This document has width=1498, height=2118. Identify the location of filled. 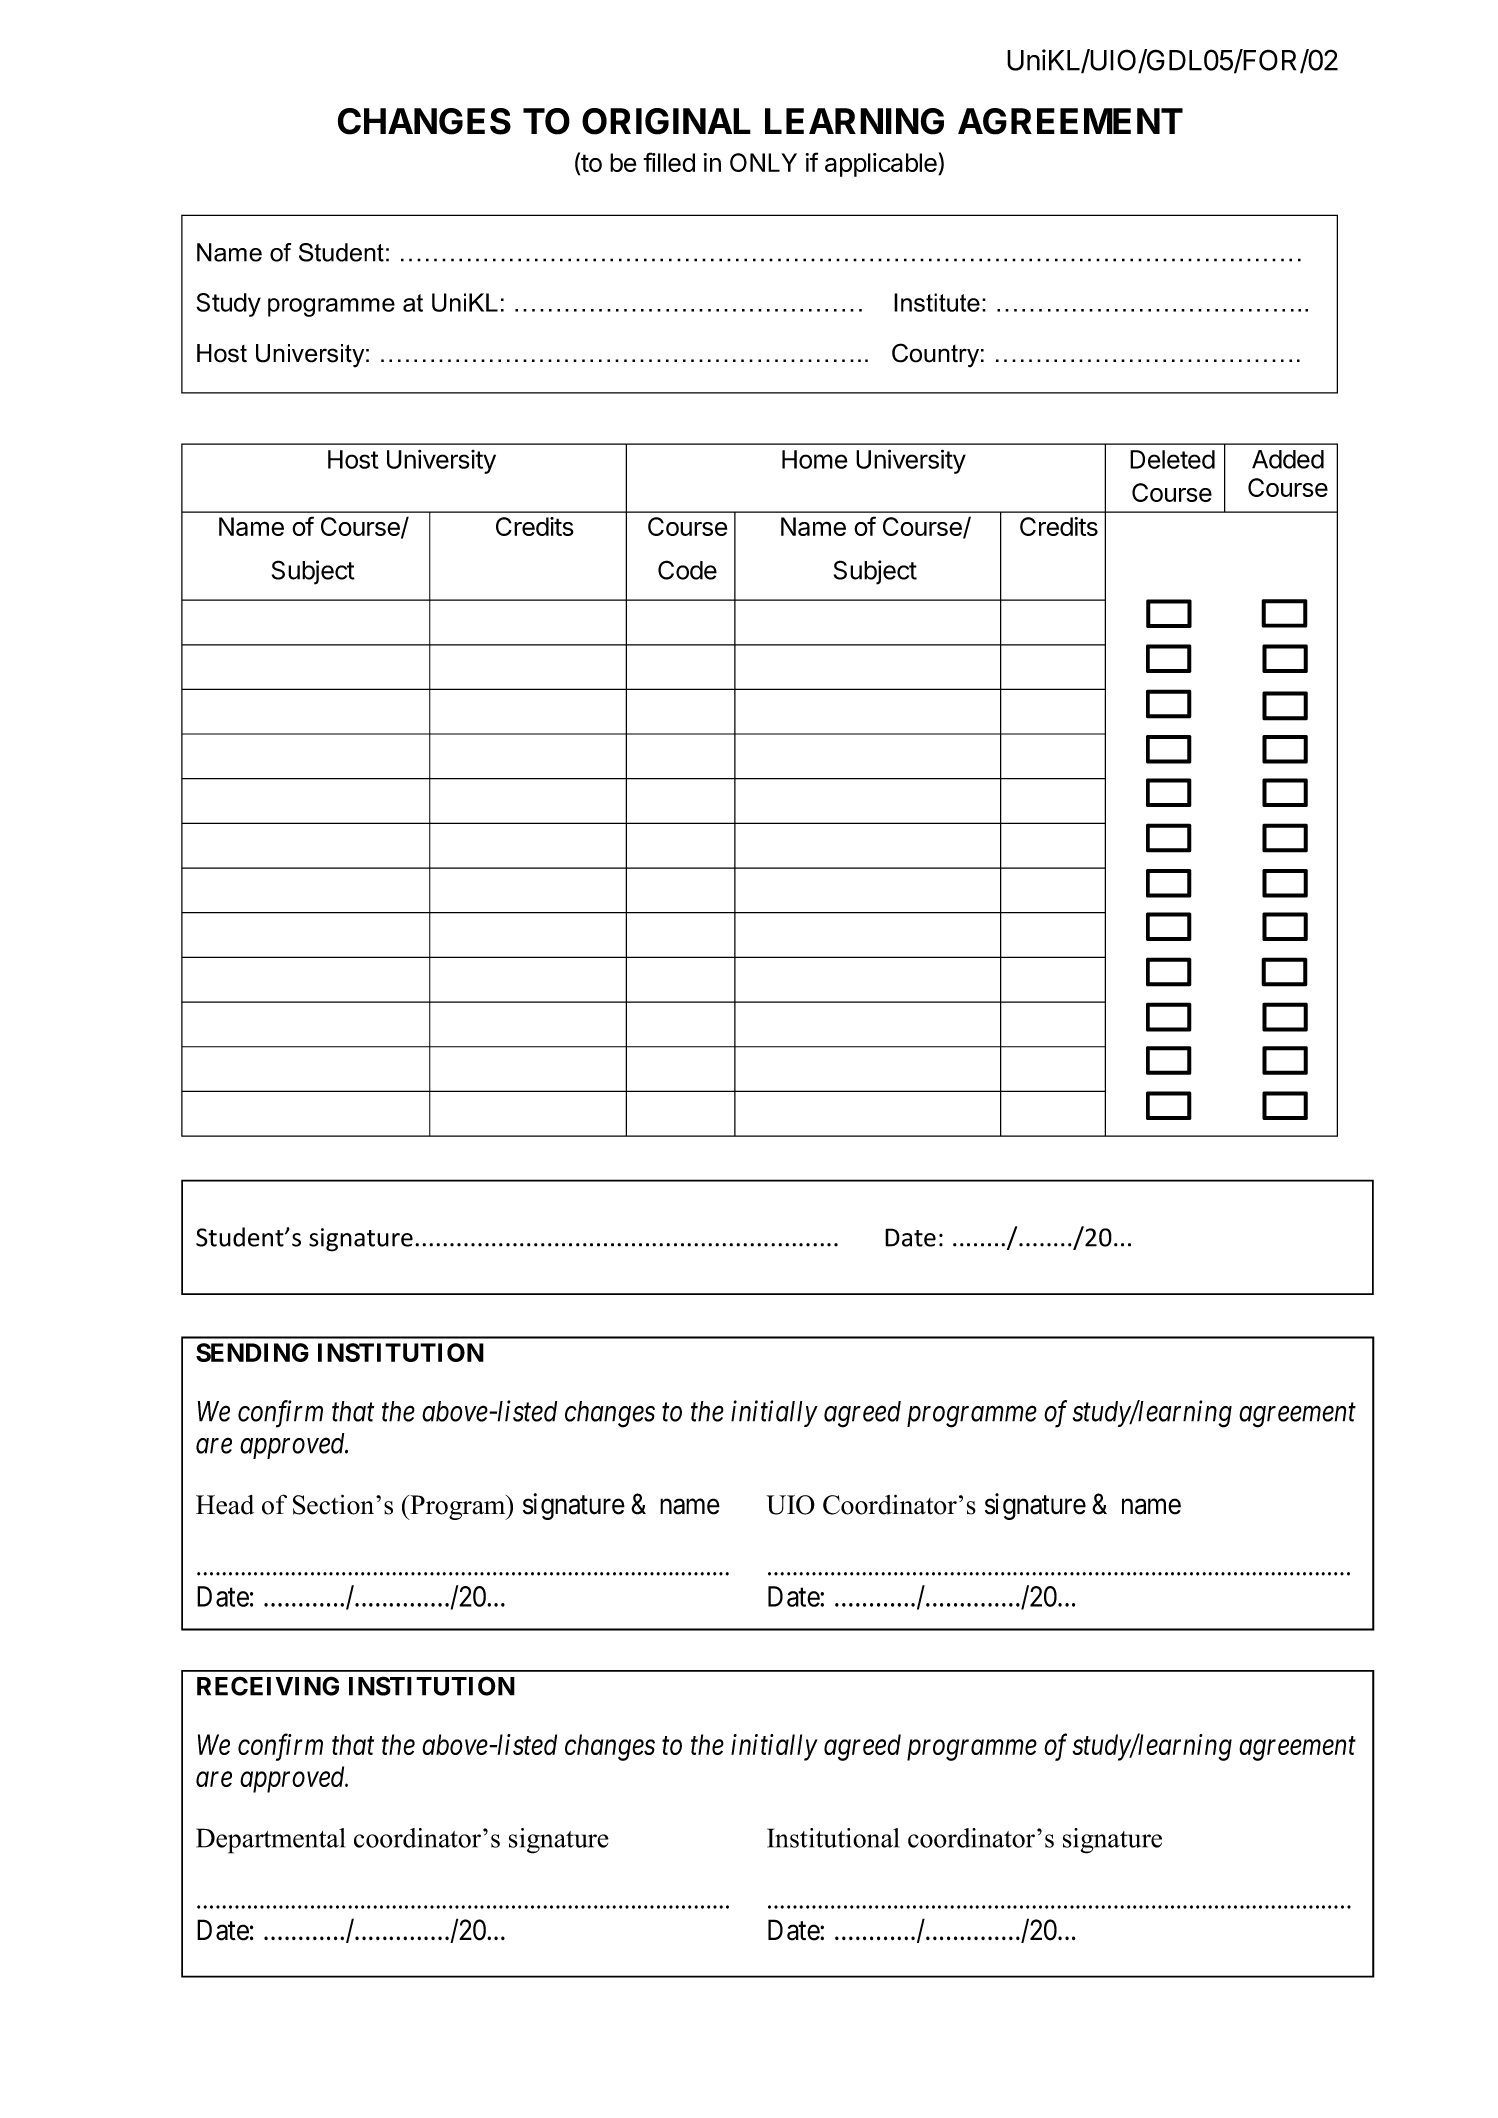
(669, 162).
